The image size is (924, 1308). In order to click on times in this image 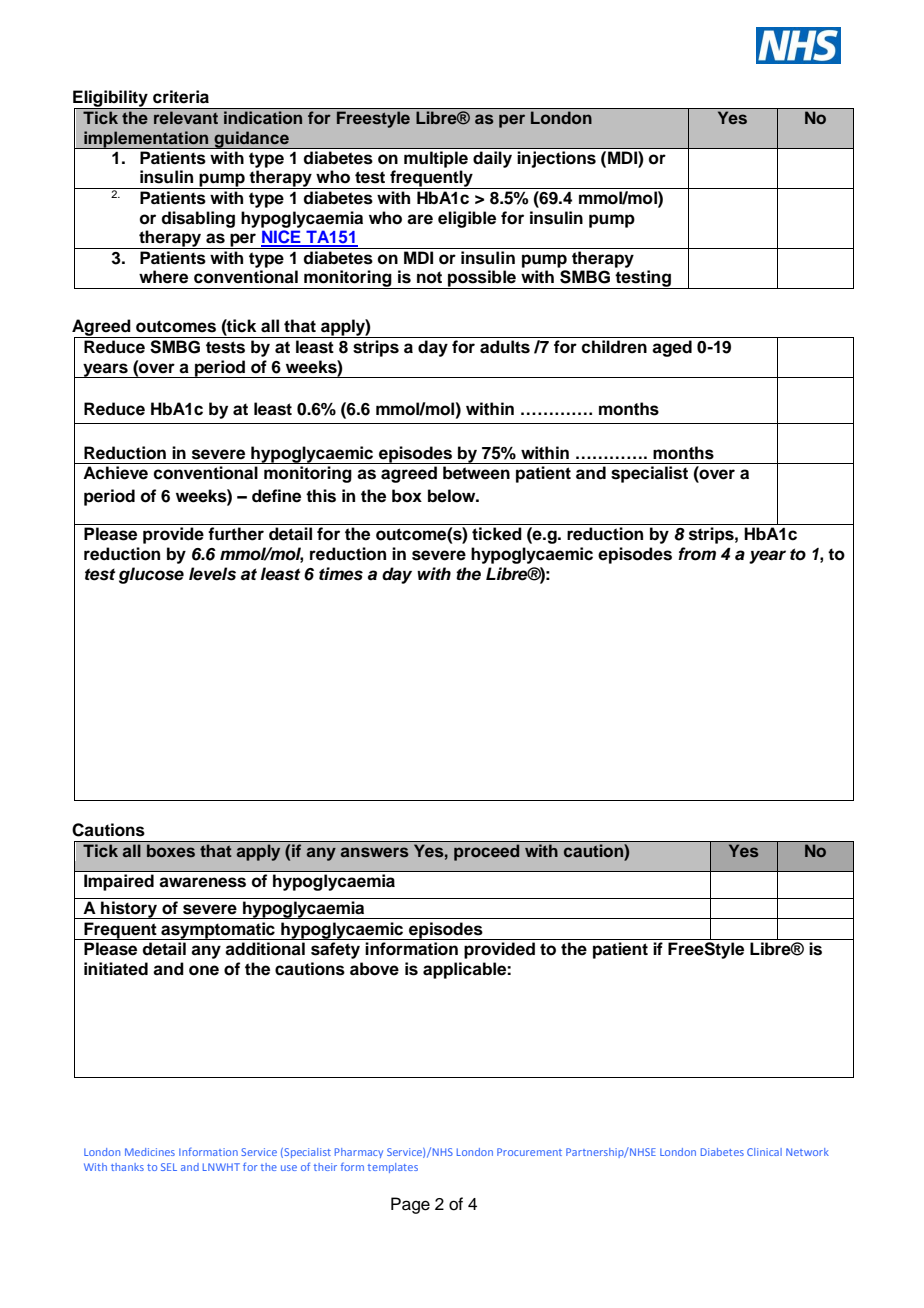, I will do `click(341, 574)`.
